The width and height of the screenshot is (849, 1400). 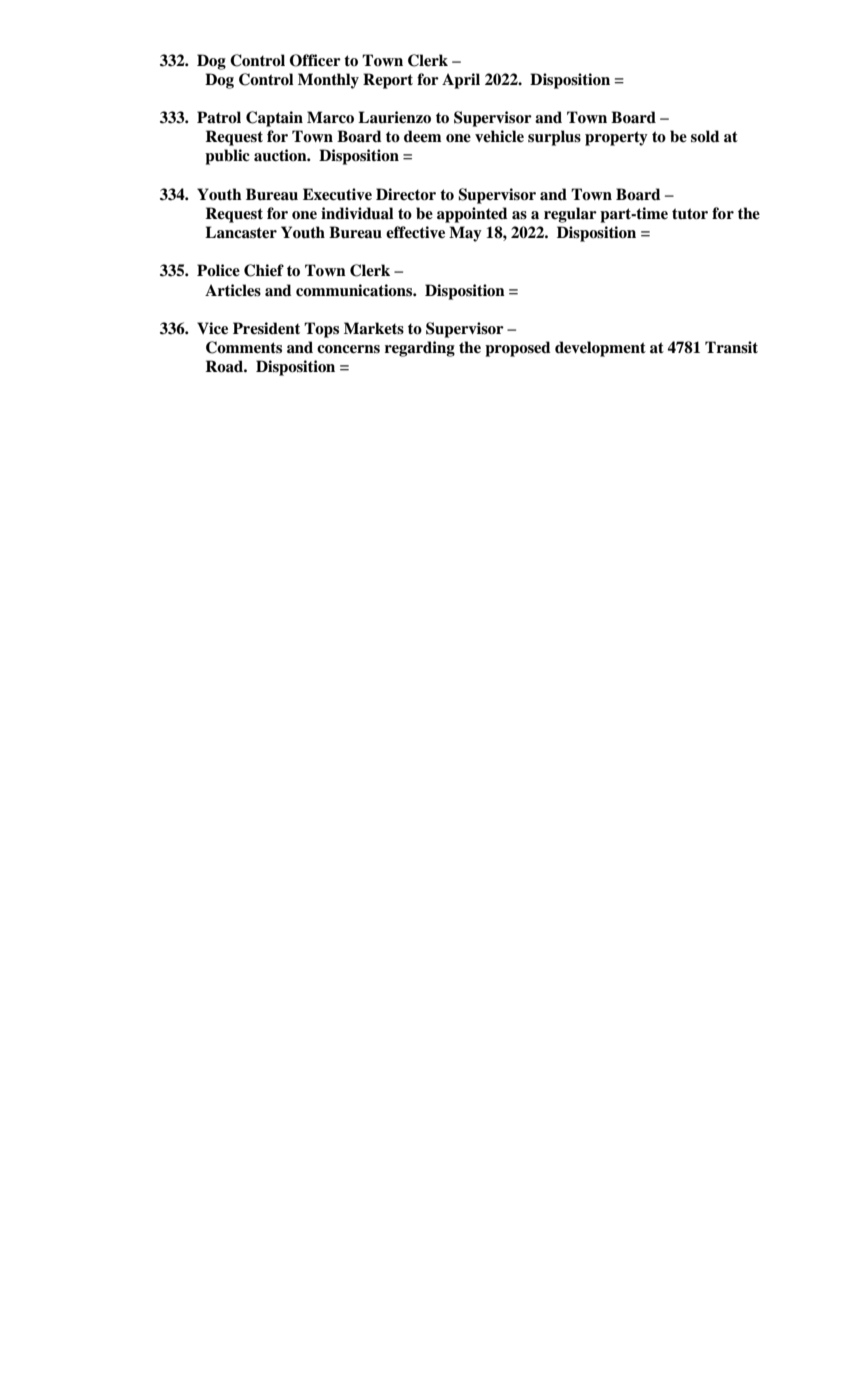 I want to click on Executive, so click(x=337, y=194).
